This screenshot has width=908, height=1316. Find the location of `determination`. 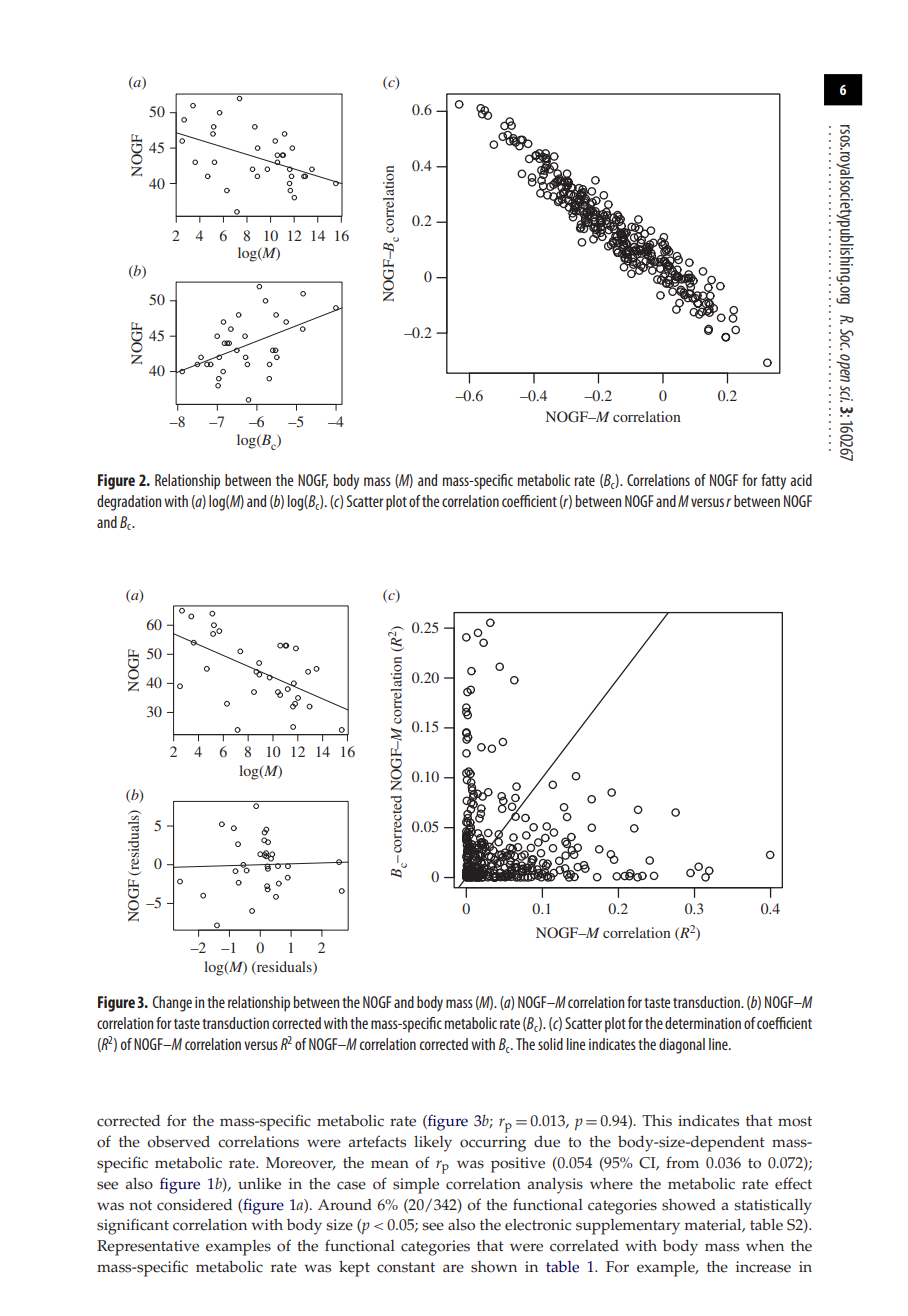

determination is located at coordinates (703, 1023).
